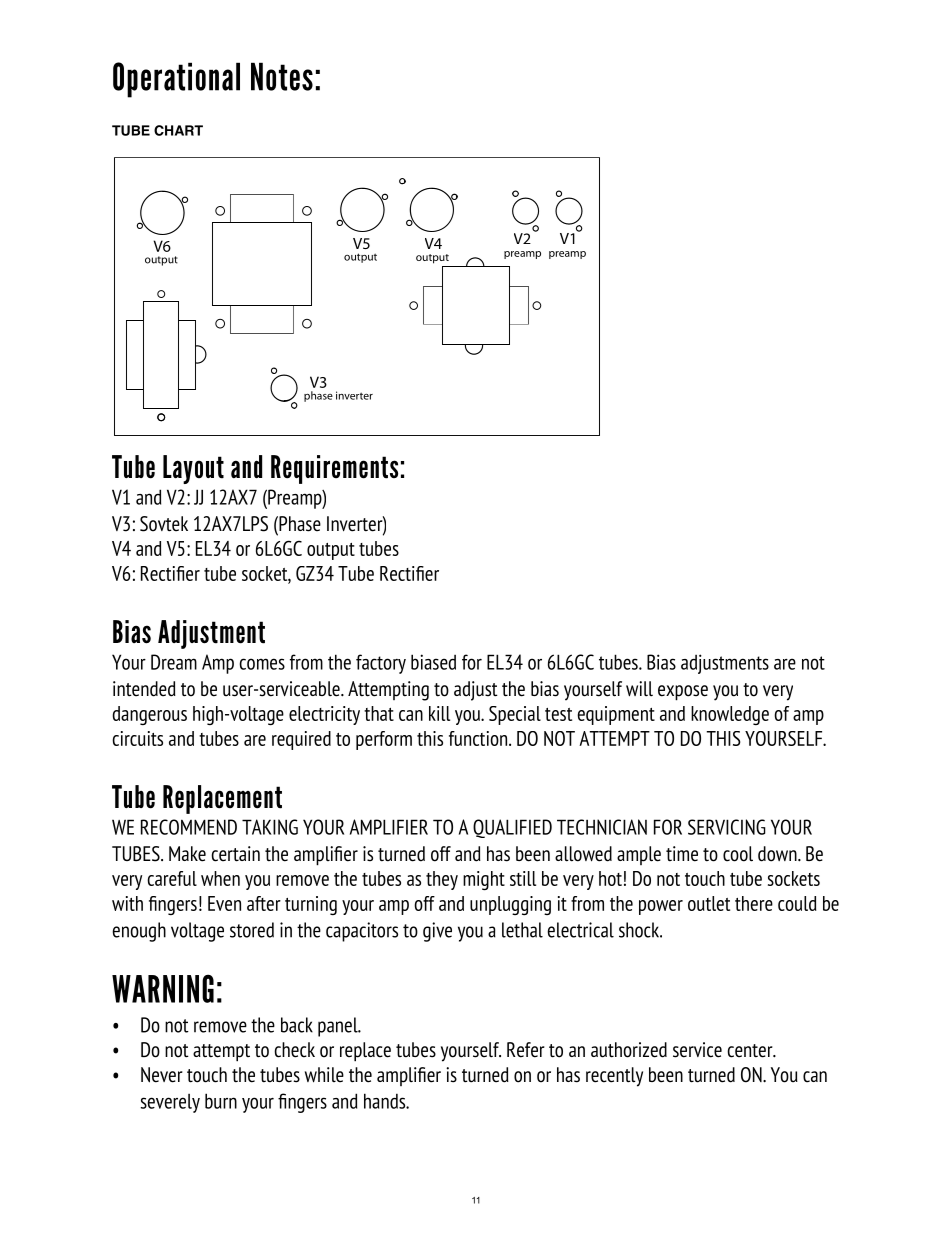 This page has width=952, height=1233. Describe the element at coordinates (221, 1101) in the page. I see `burn` at that location.
